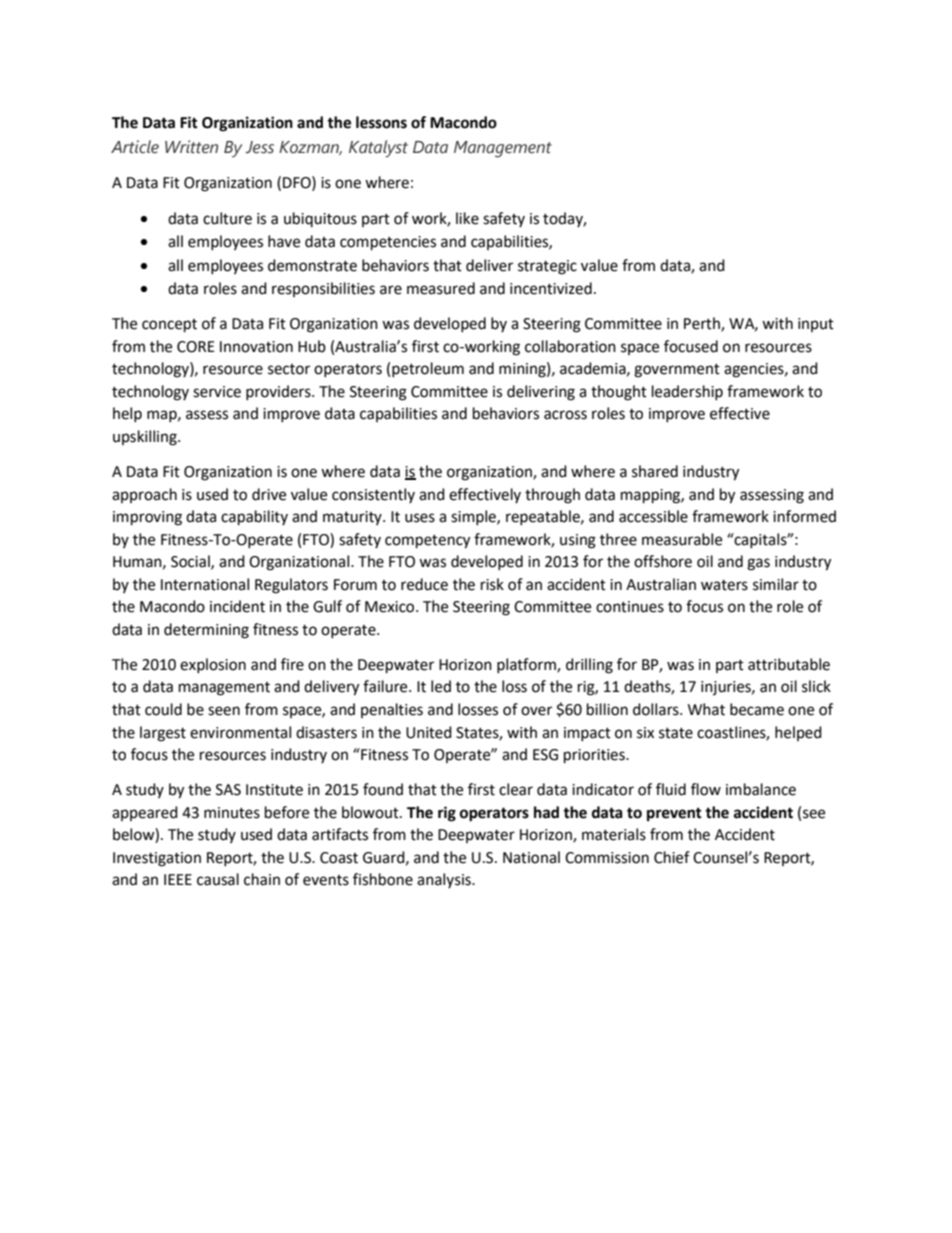 The width and height of the screenshot is (952, 1233). I want to click on Katalyst, so click(378, 149).
